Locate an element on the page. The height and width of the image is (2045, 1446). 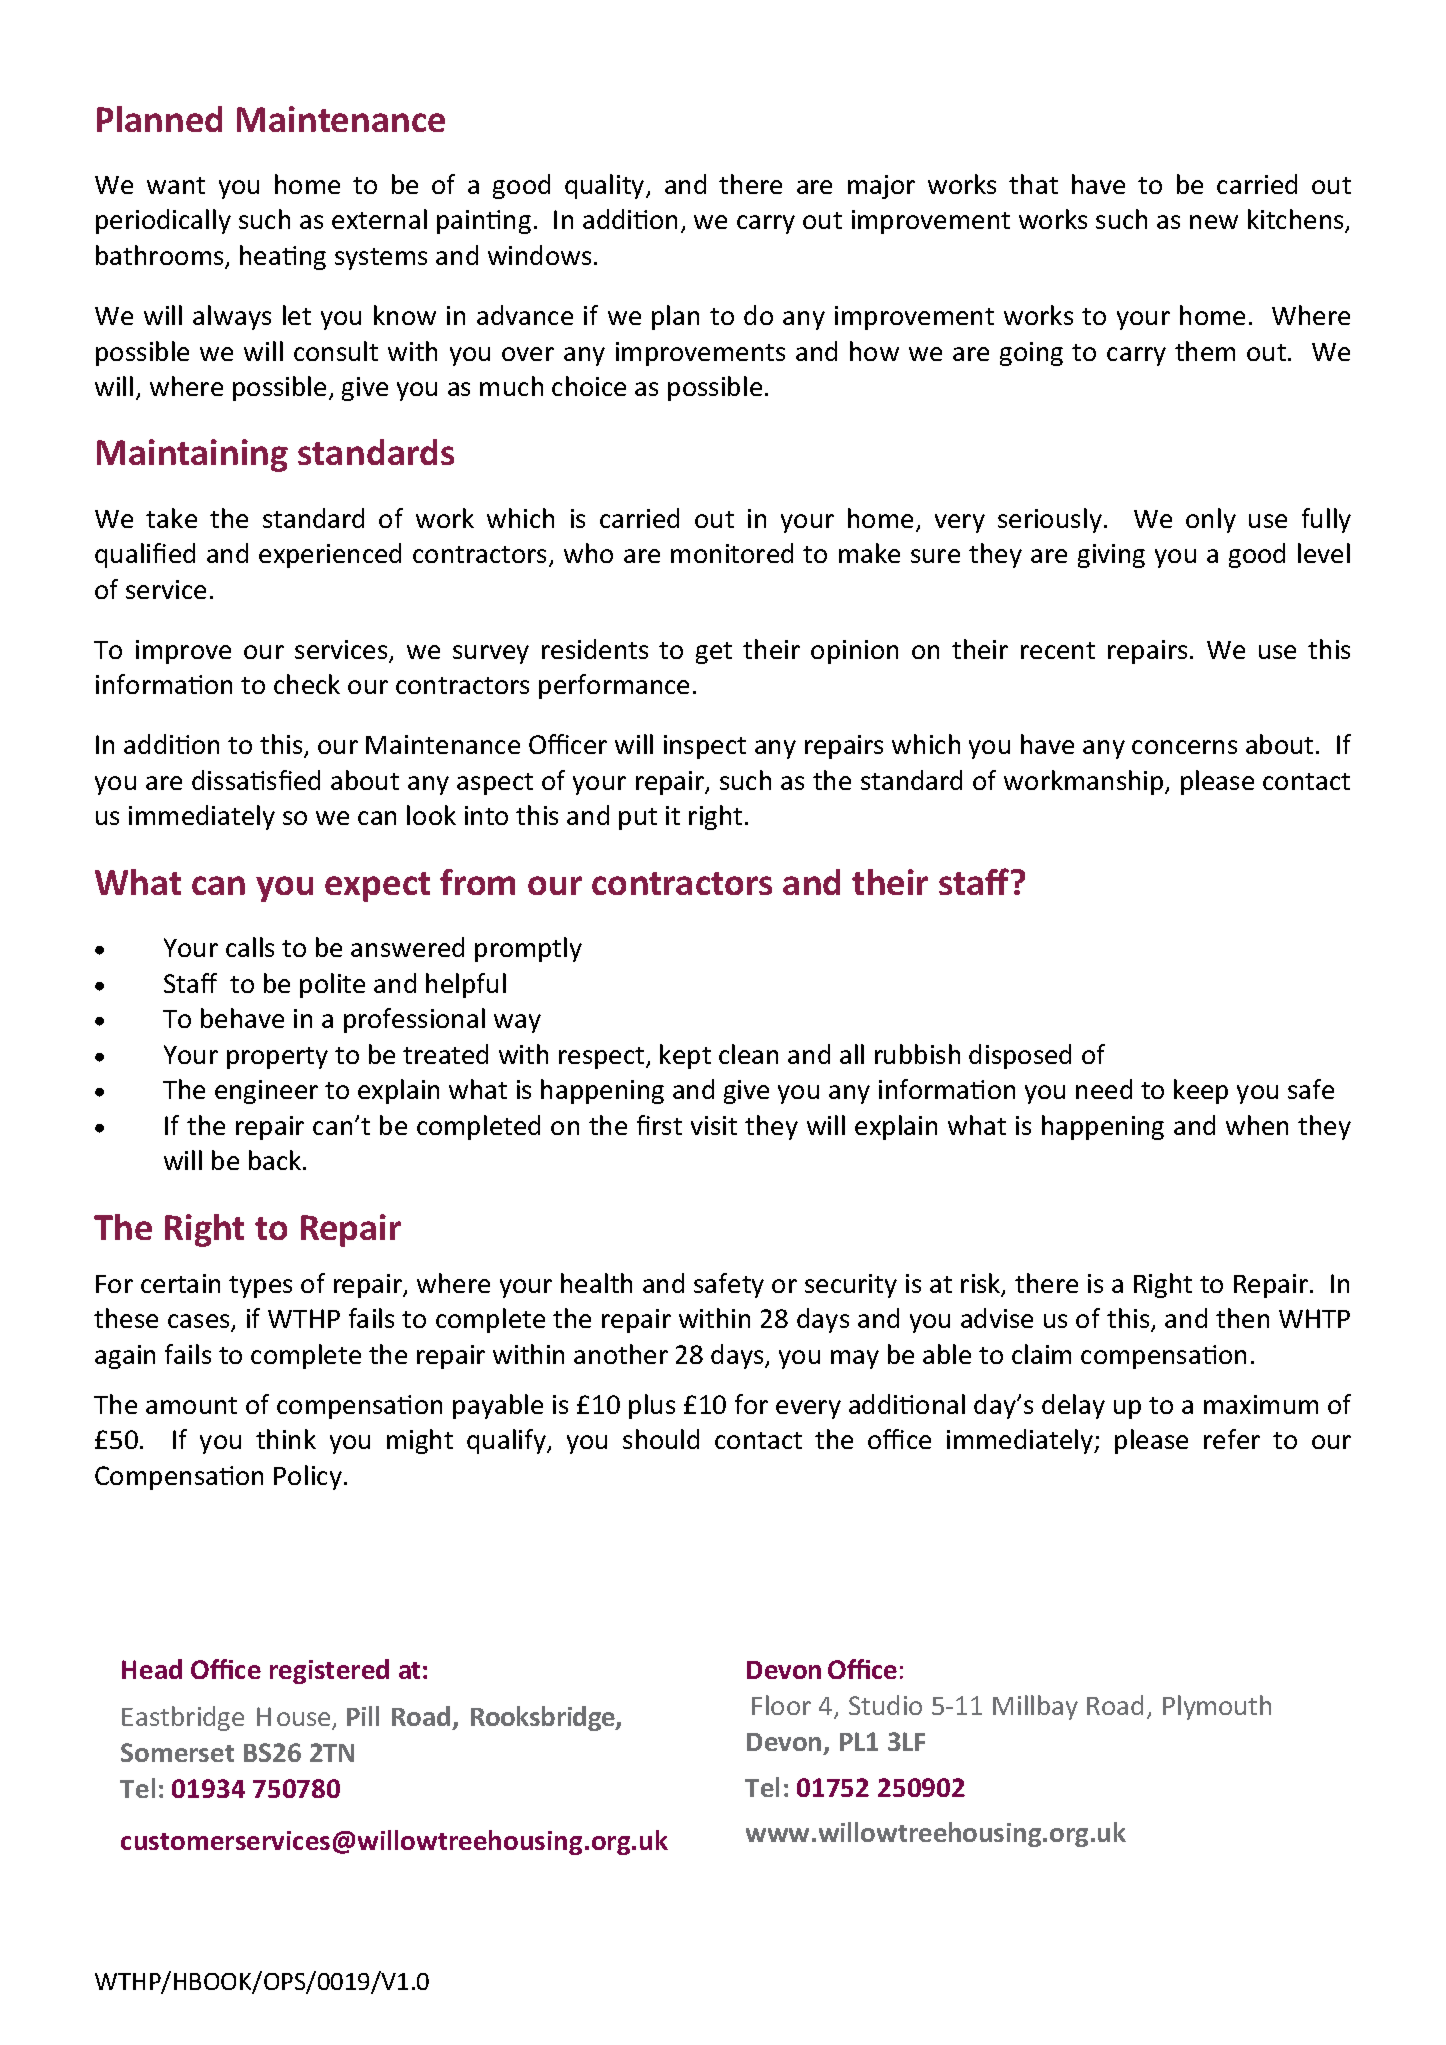
Plymouth is located at coordinates (1217, 1707).
